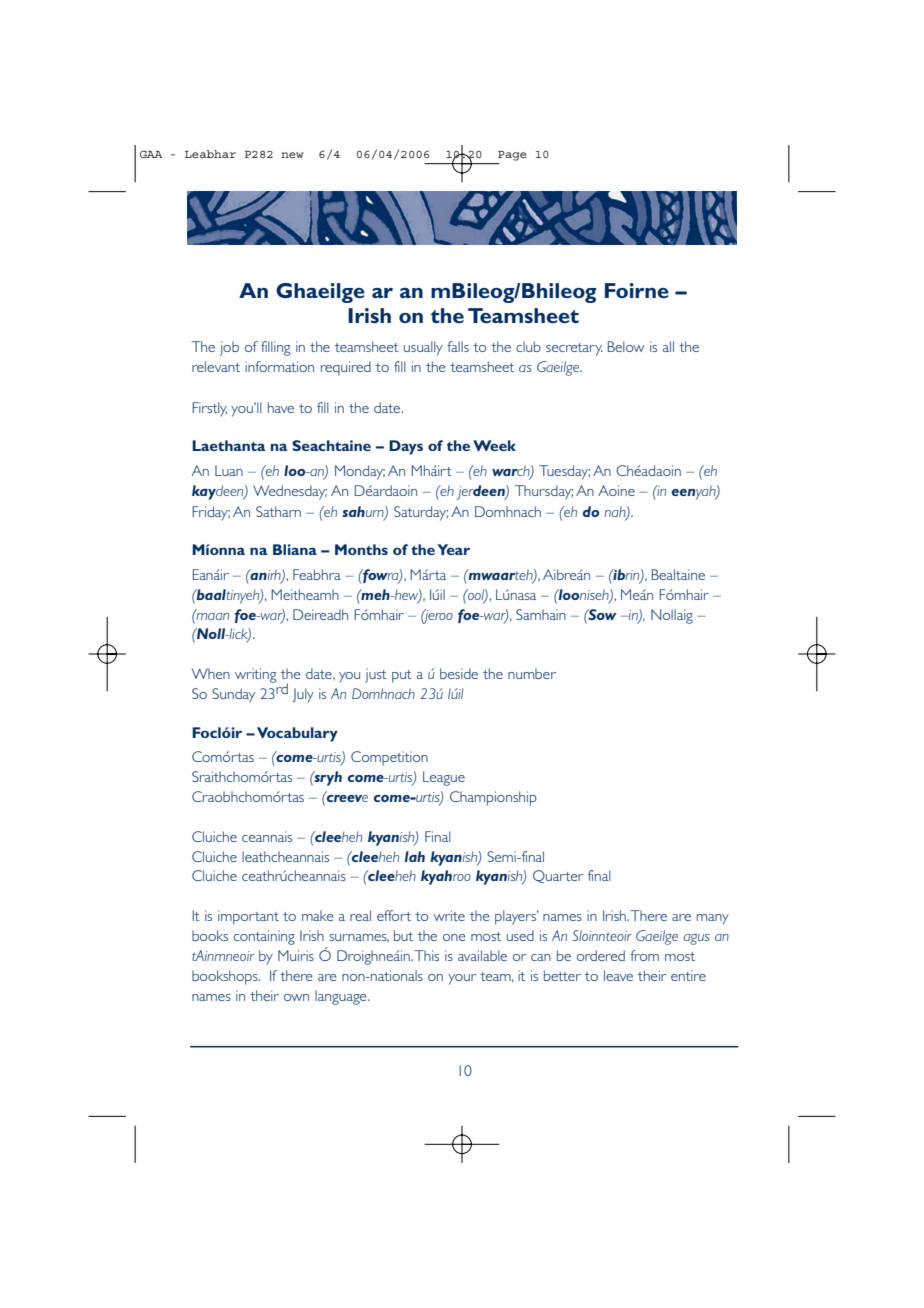 The width and height of the screenshot is (924, 1308). What do you see at coordinates (626, 346) in the screenshot?
I see `Below` at bounding box center [626, 346].
